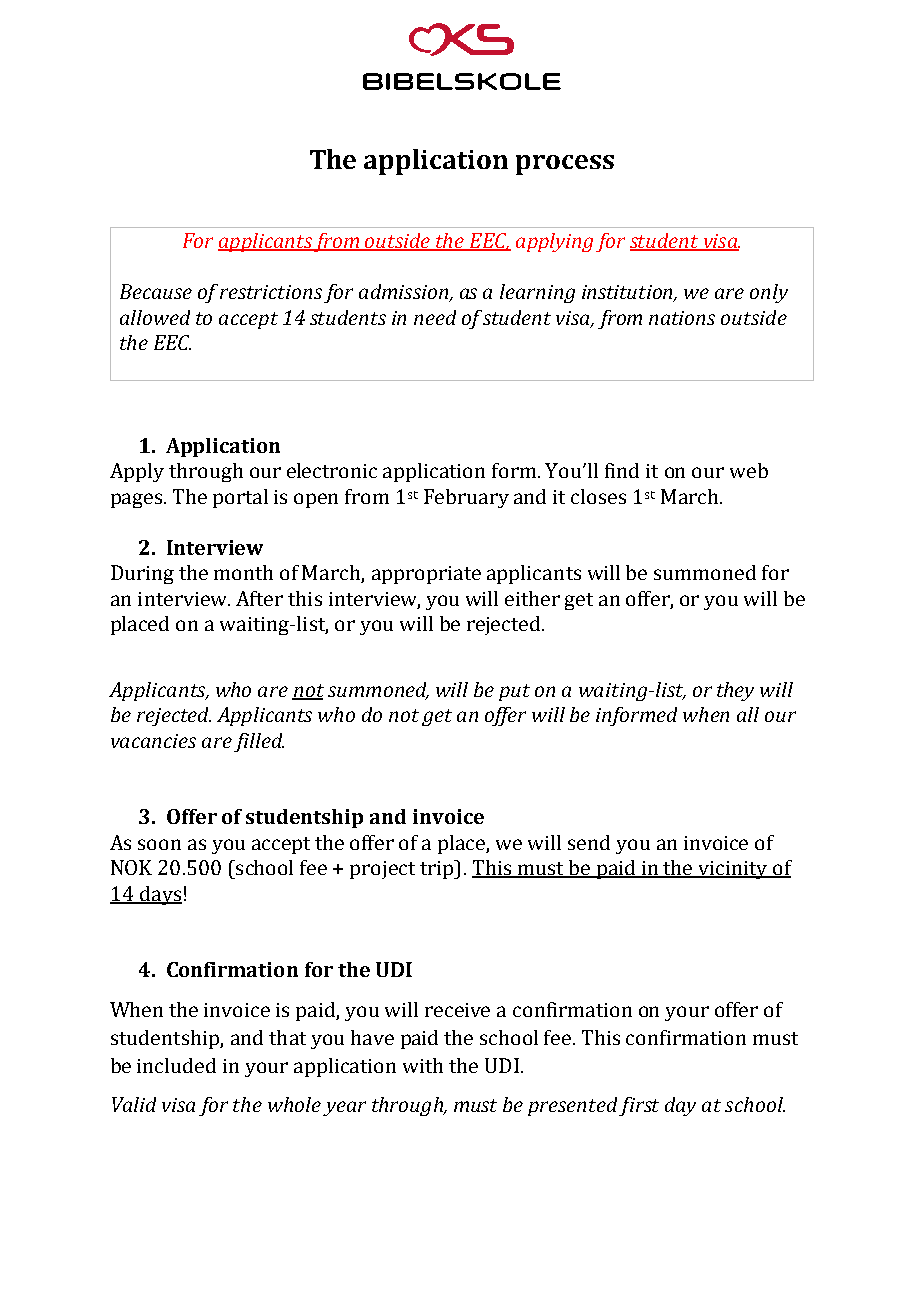  I want to click on Because, so click(156, 291).
